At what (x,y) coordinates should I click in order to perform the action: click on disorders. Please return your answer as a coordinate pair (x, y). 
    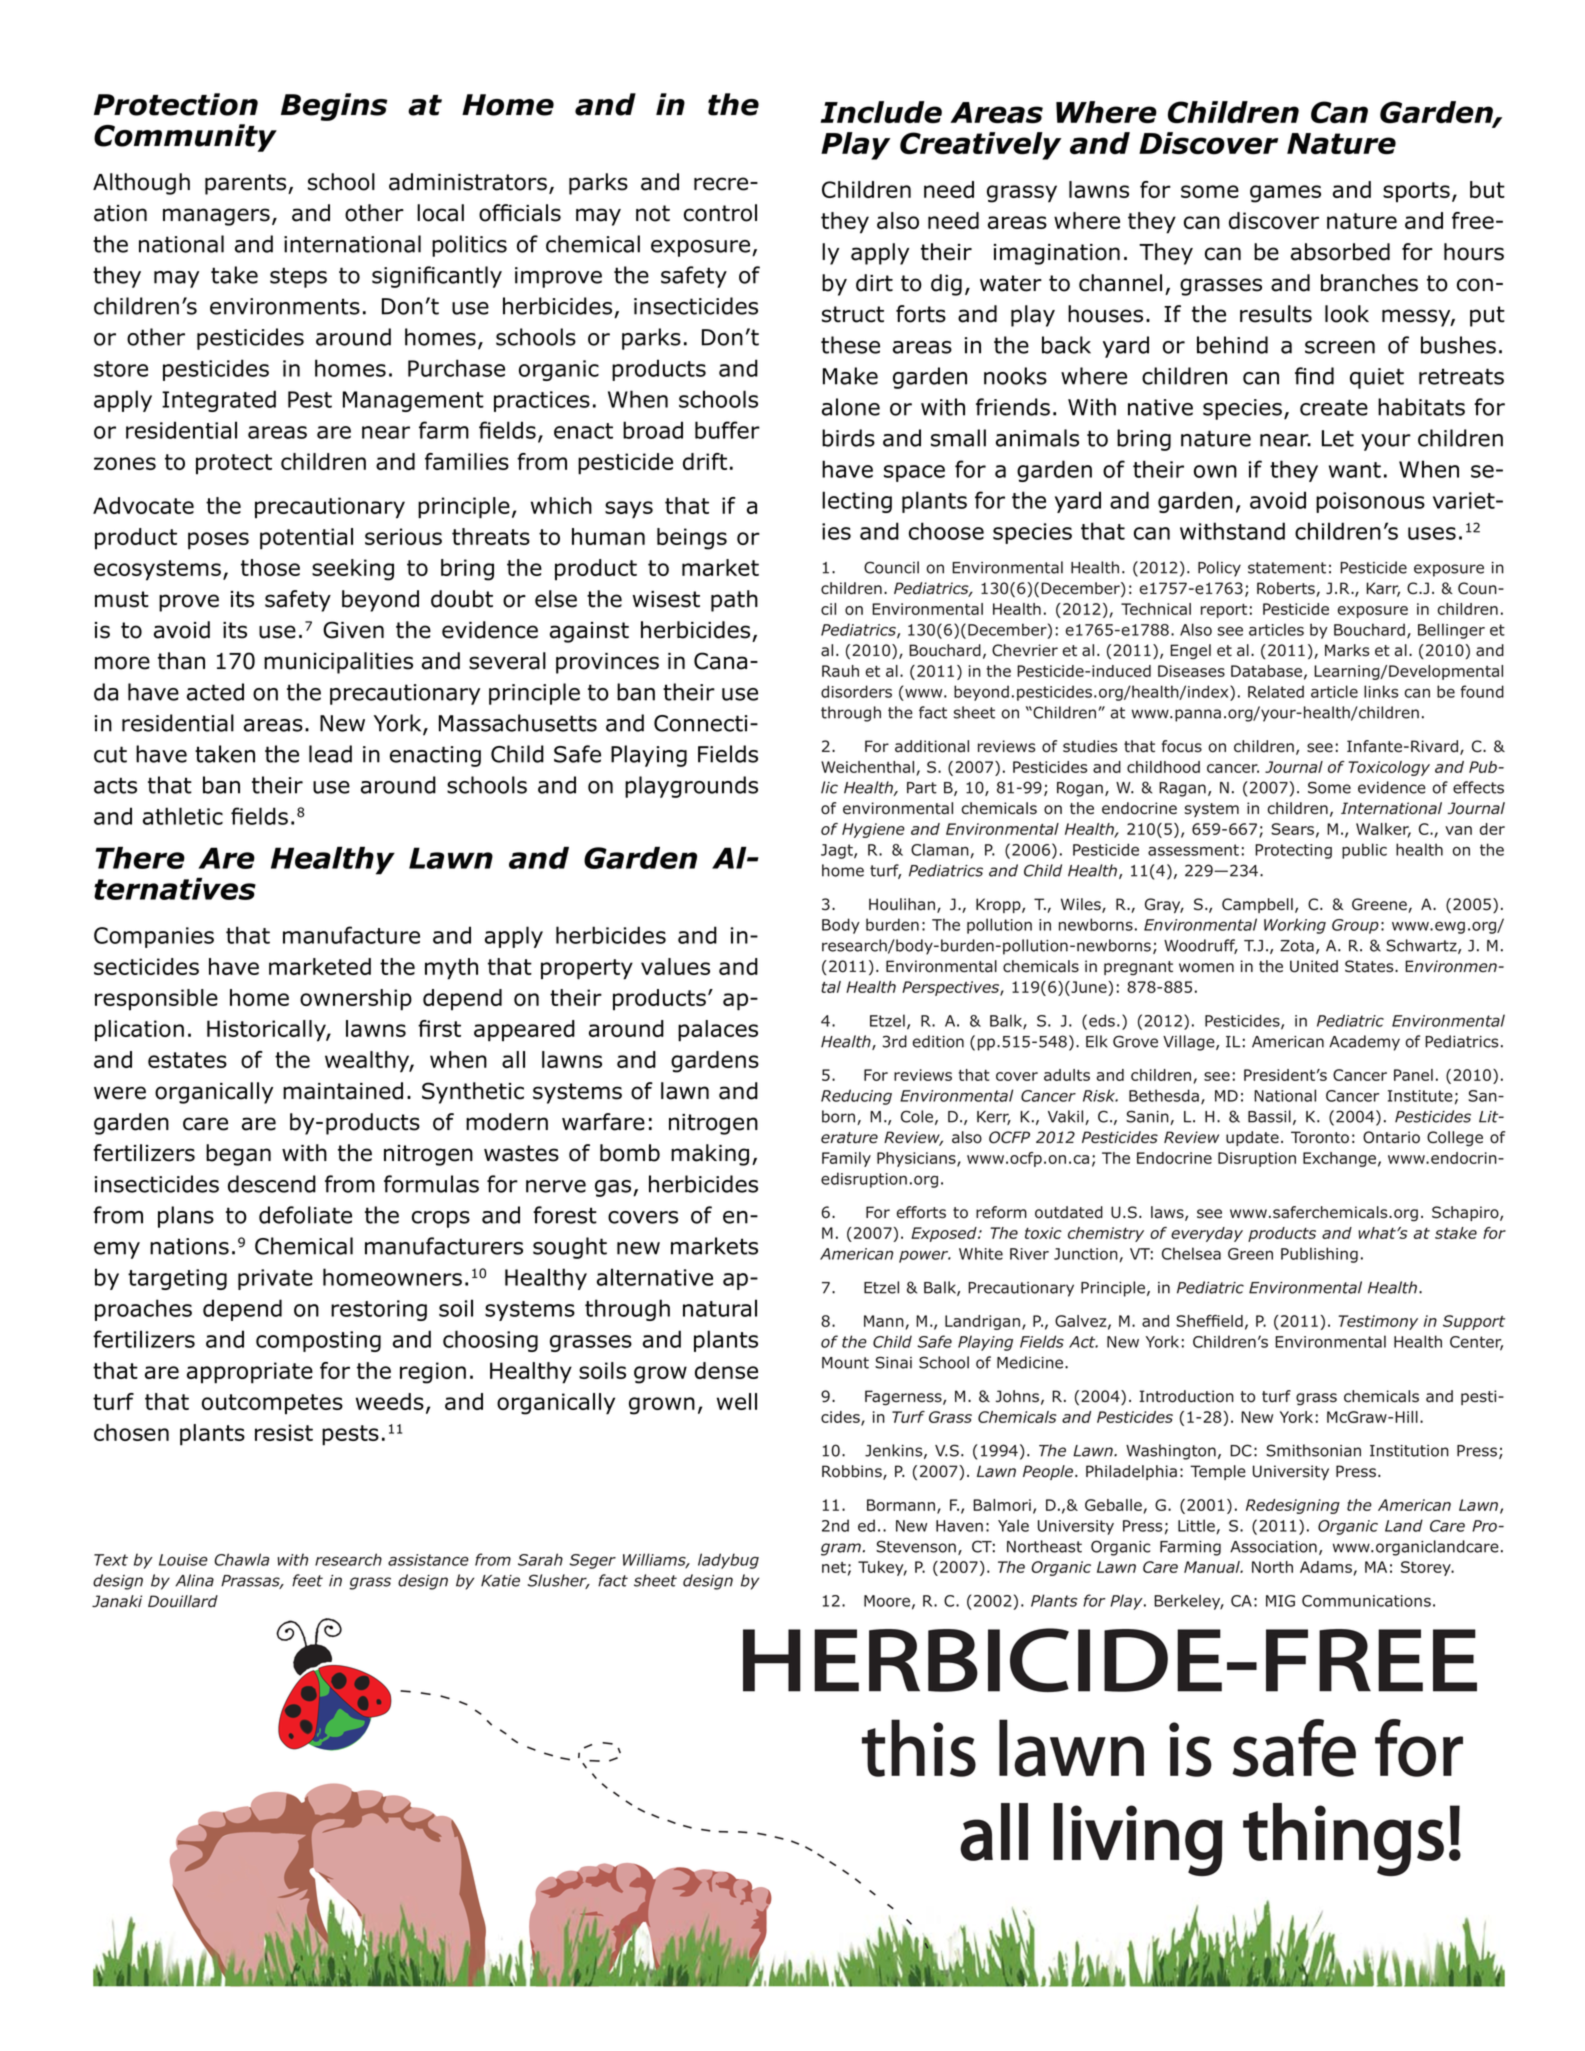
    Looking at the image, I should click on (856, 691).
